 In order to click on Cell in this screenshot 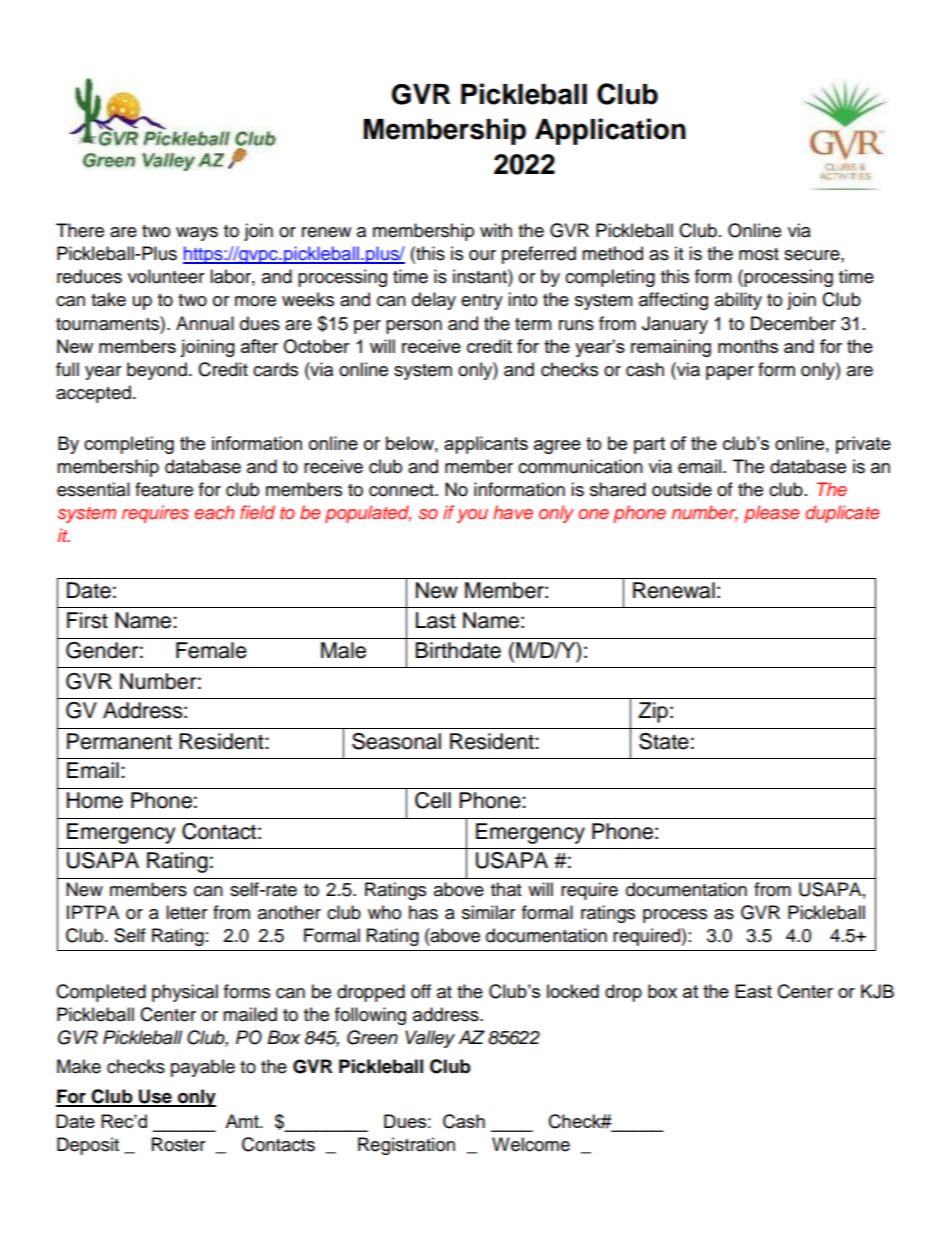, I will do `click(433, 800)`.
